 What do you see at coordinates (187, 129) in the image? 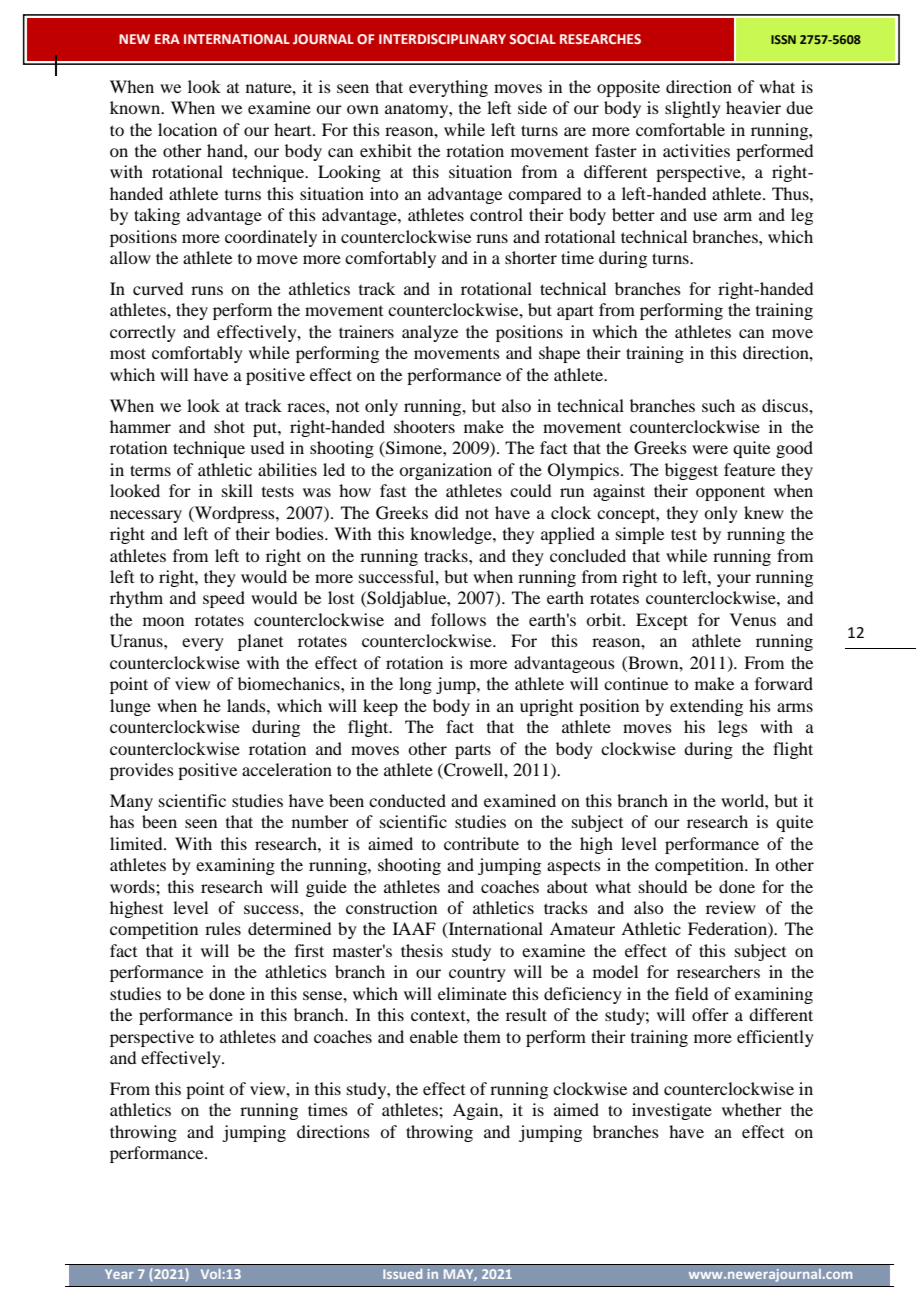
I see `location` at bounding box center [187, 129].
